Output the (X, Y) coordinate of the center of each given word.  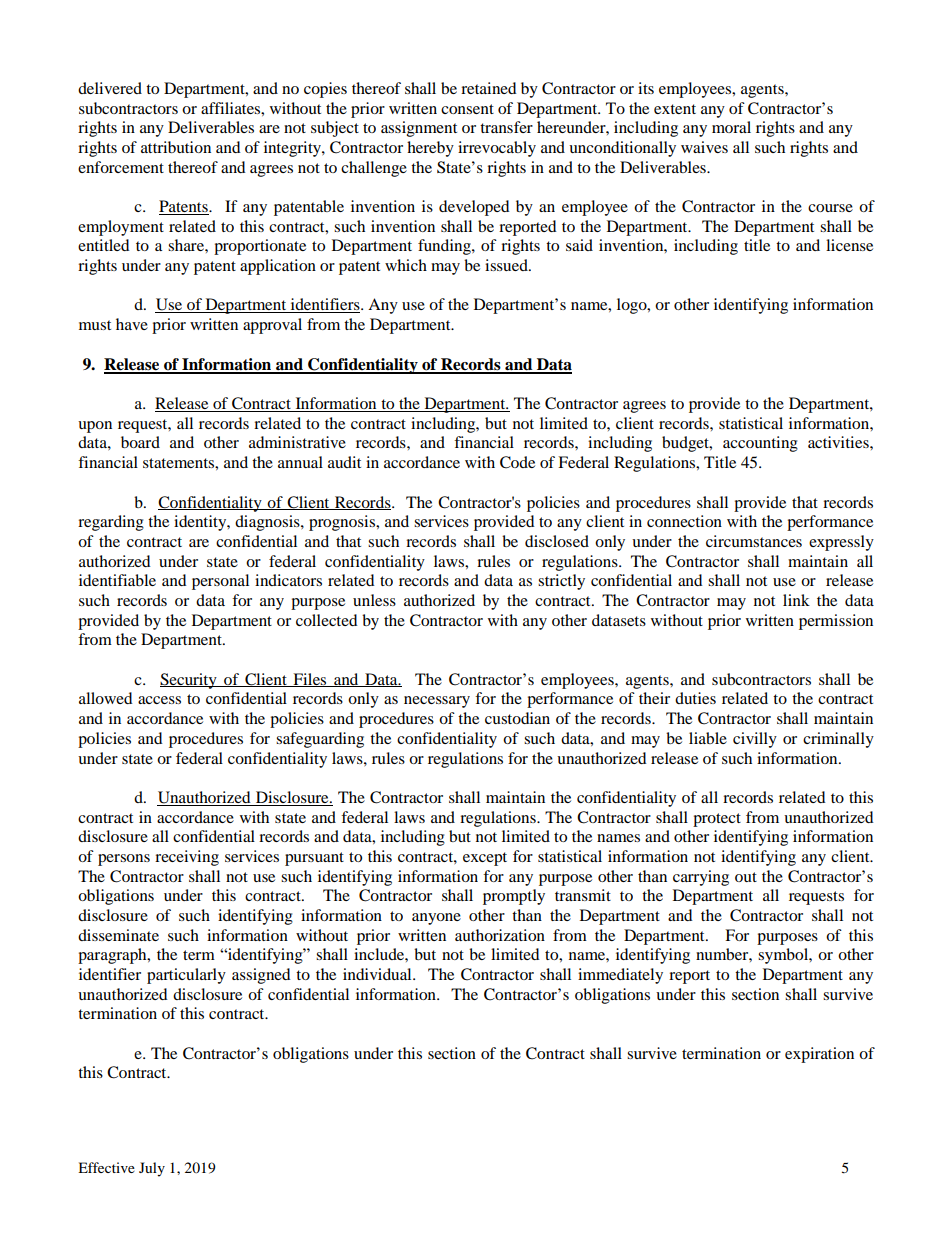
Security (189, 681)
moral (731, 127)
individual (378, 974)
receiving (187, 858)
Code (517, 462)
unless (374, 600)
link (796, 600)
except (485, 859)
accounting (760, 444)
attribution (176, 147)
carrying (701, 878)
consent (467, 109)
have (132, 324)
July (152, 1169)
